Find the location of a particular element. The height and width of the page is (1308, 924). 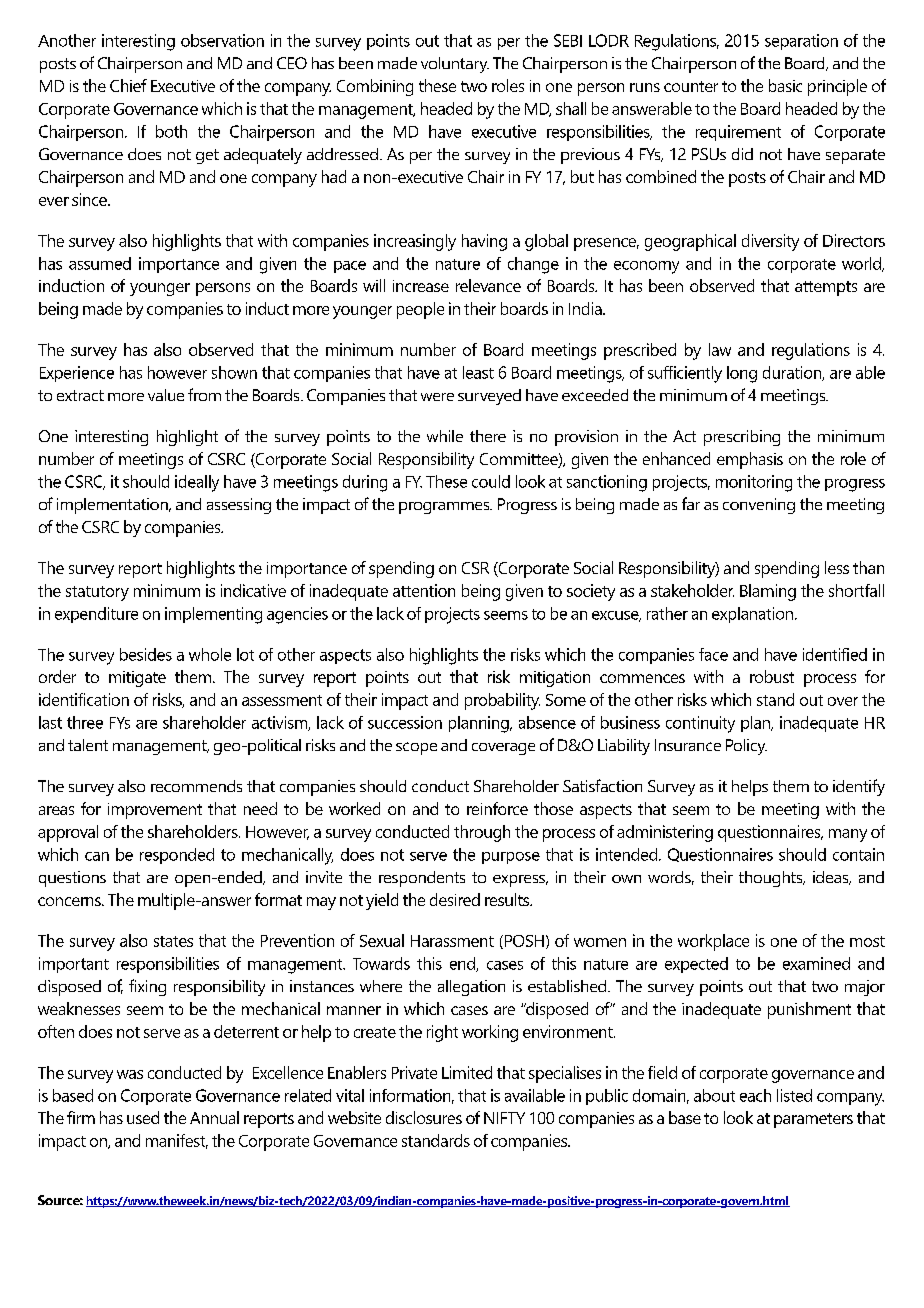

voluntary is located at coordinates (455, 65).
